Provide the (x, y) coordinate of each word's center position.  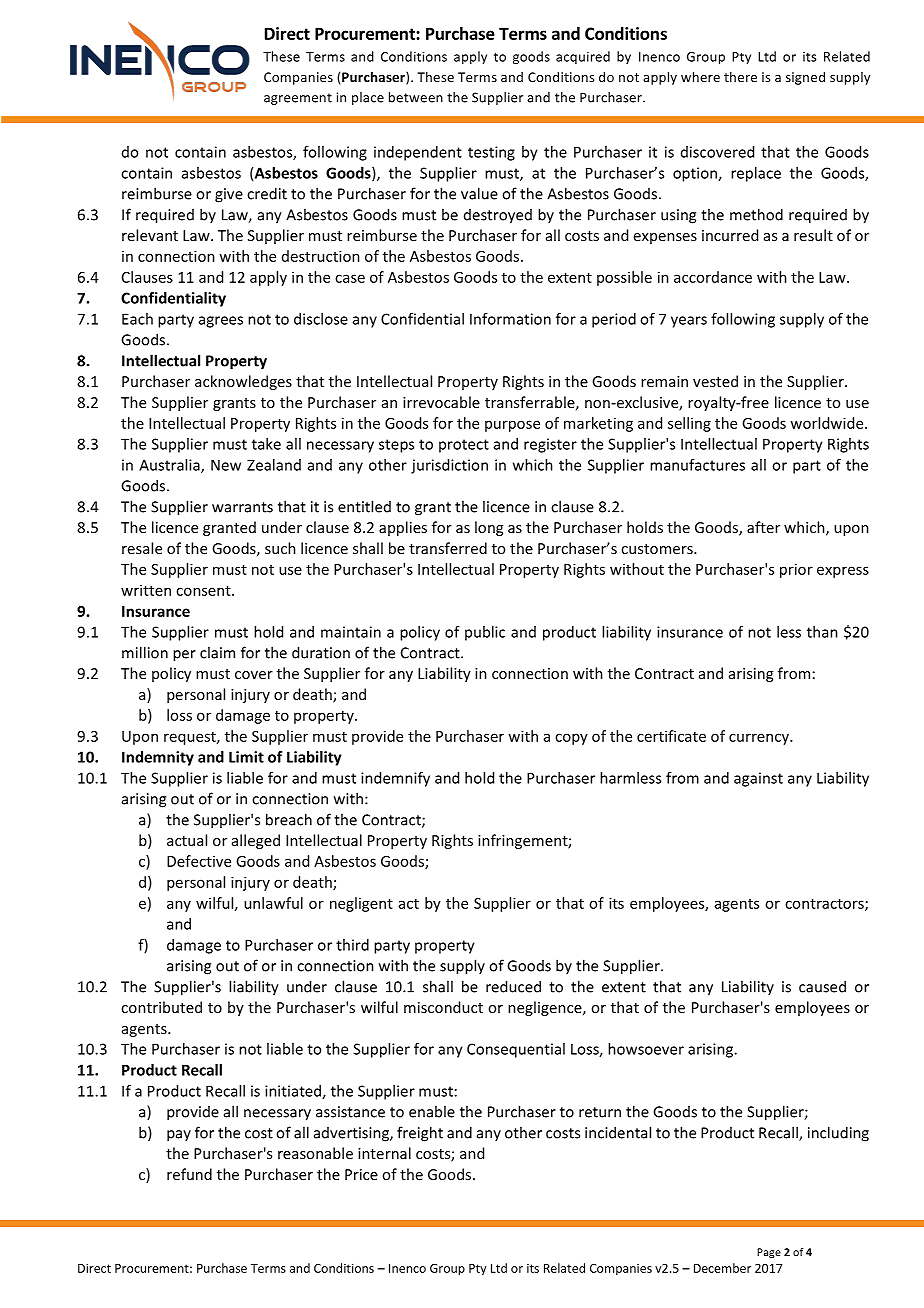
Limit (246, 757)
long (489, 528)
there (740, 77)
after (763, 527)
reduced (513, 986)
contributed (161, 1007)
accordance (713, 277)
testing (491, 153)
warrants (242, 507)
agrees (221, 322)
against (758, 779)
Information (510, 319)
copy (571, 739)
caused (822, 986)
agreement (298, 99)
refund (189, 1174)
